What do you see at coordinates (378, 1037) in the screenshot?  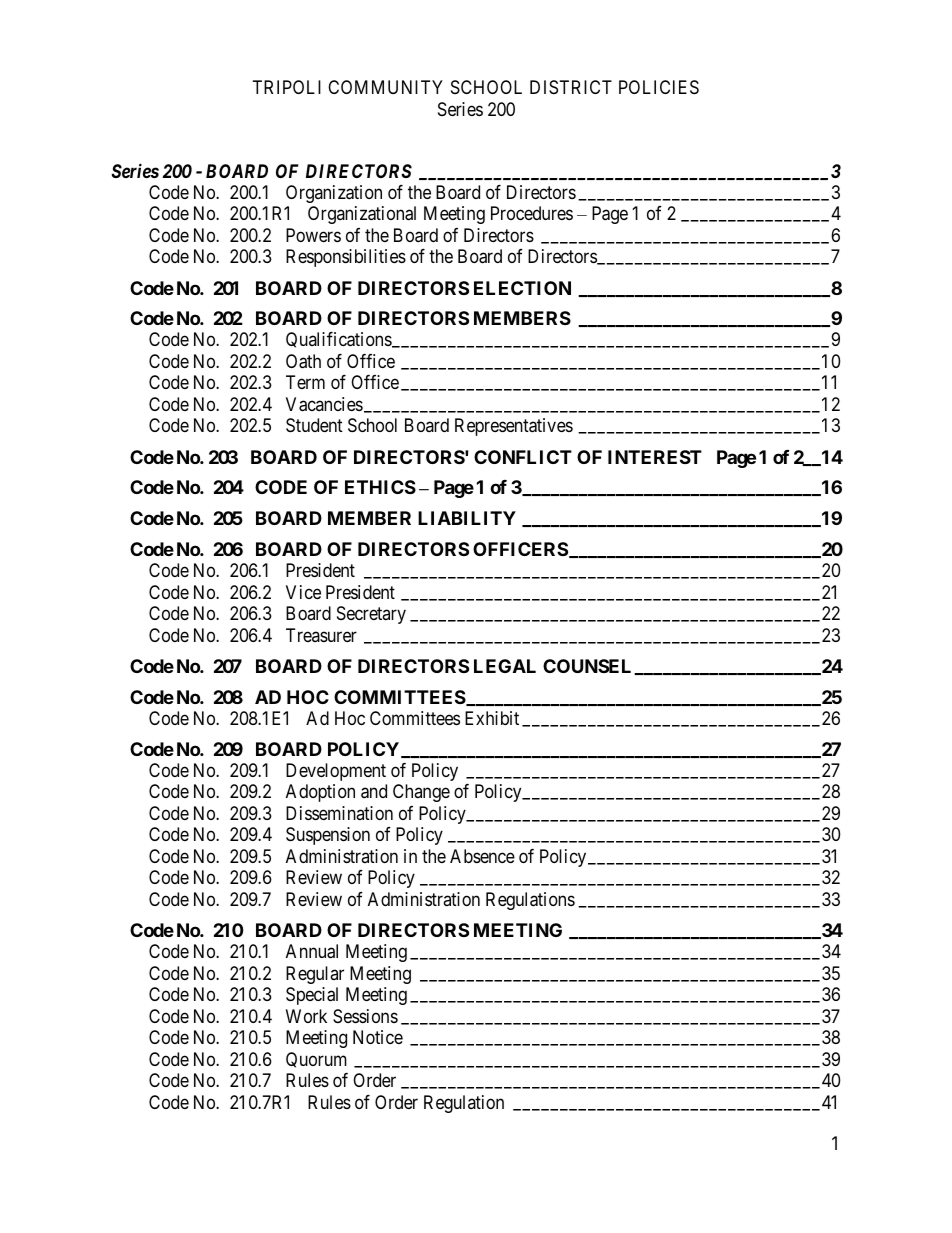 I see `Notice` at bounding box center [378, 1037].
